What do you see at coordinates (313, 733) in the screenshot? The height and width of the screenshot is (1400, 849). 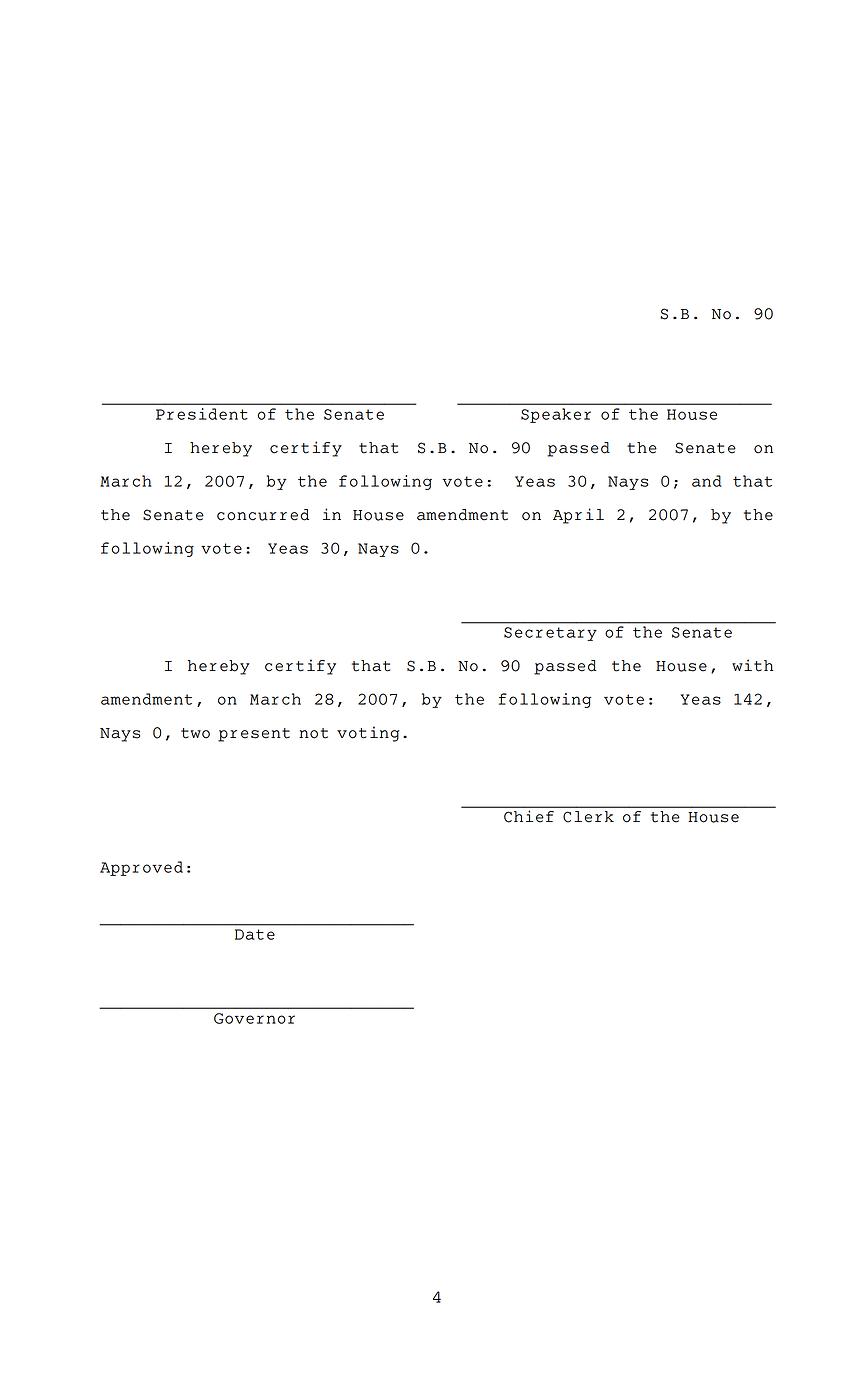 I see `not` at bounding box center [313, 733].
